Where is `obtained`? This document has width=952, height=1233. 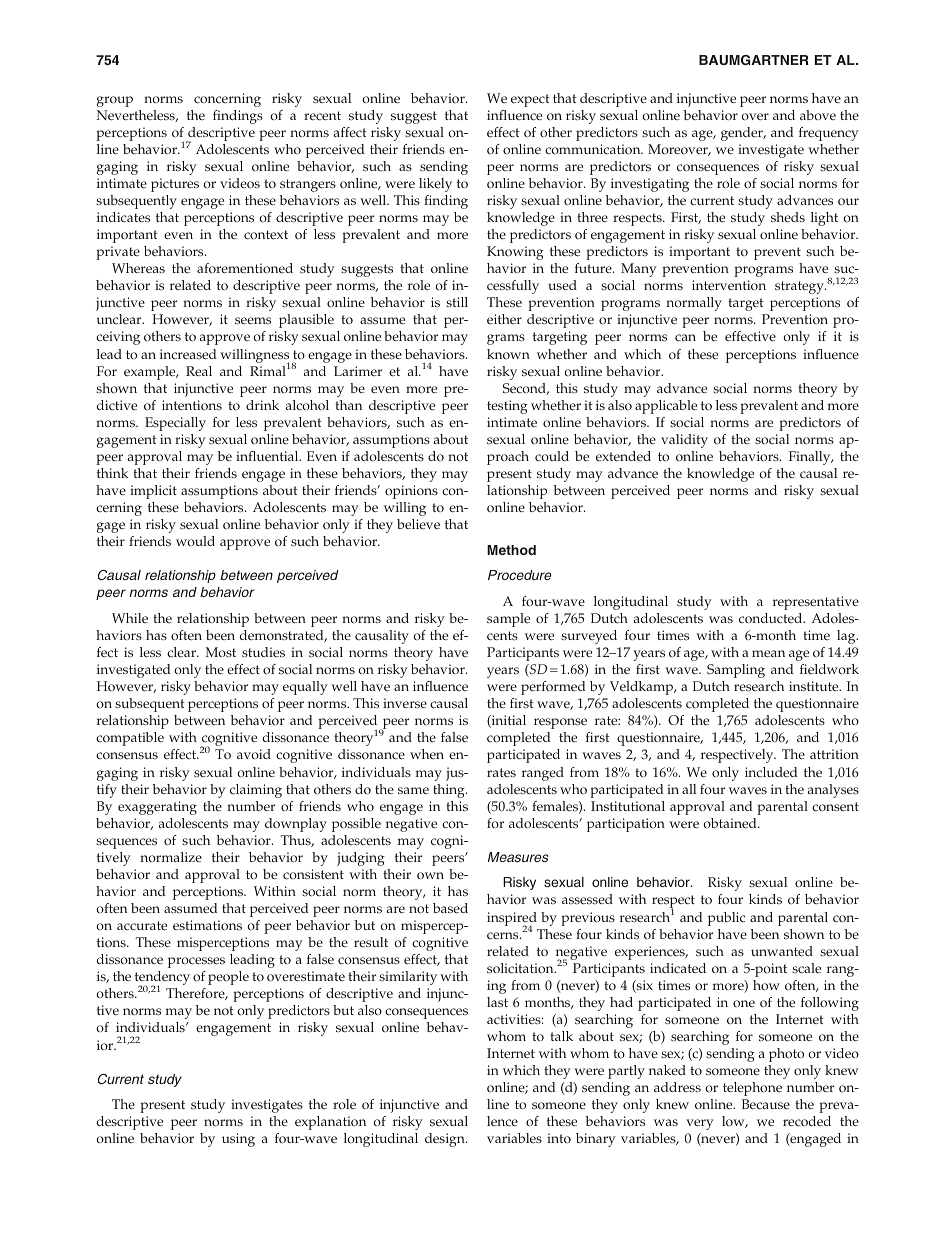
obtained is located at coordinates (731, 823).
